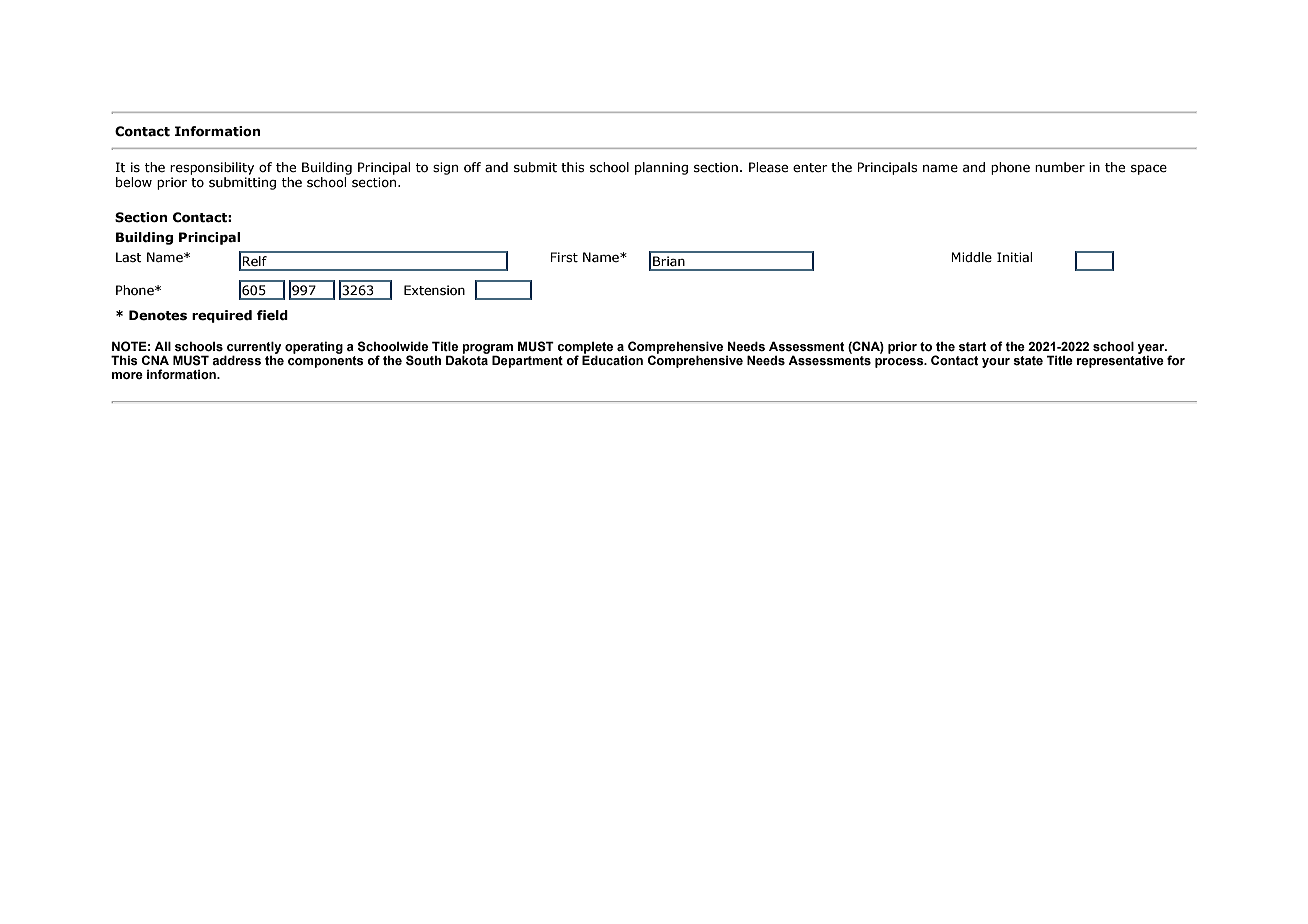 The width and height of the screenshot is (1308, 924). I want to click on address, so click(236, 360).
